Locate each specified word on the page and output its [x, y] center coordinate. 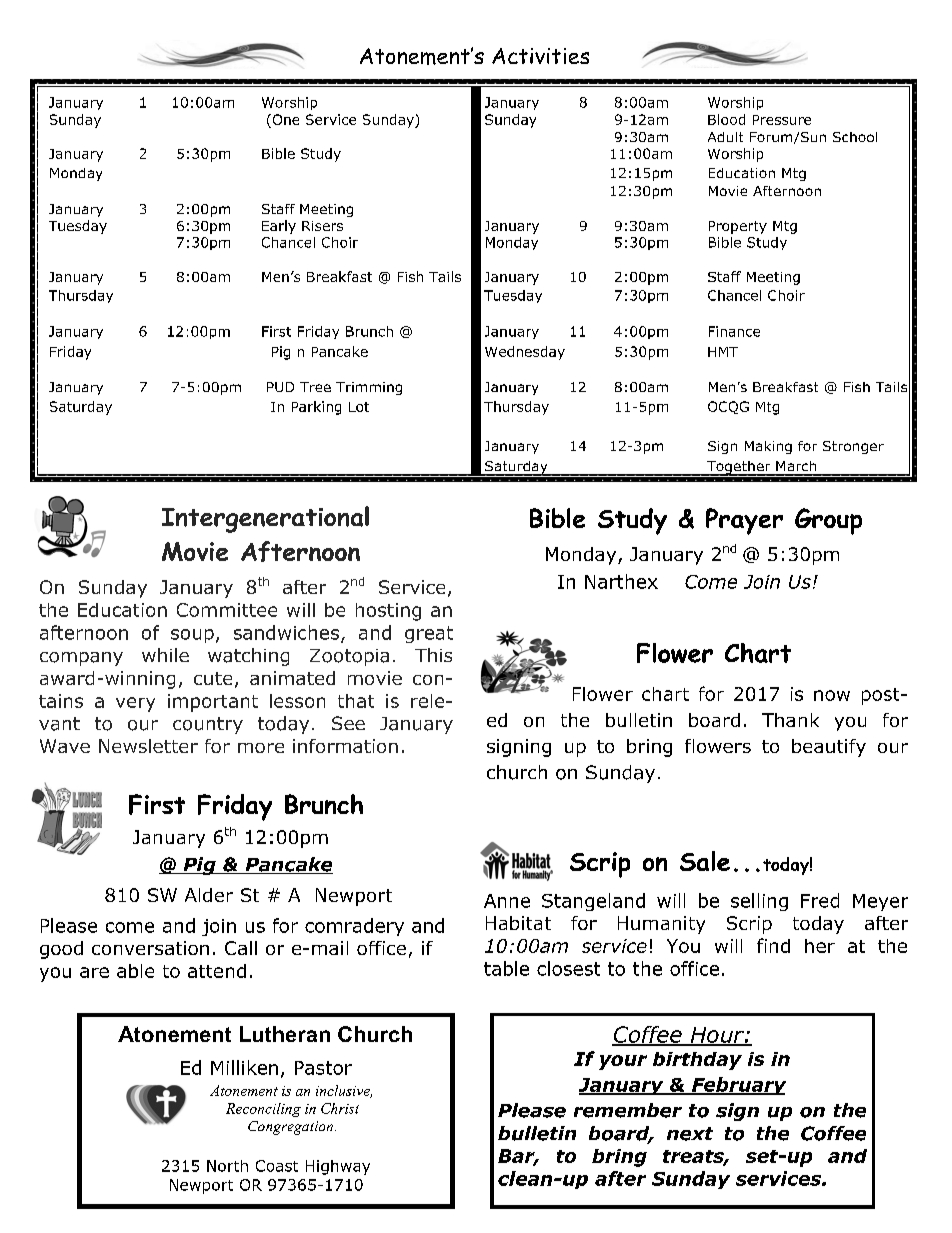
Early [279, 227]
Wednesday [525, 353]
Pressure [782, 120]
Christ [340, 1108]
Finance [734, 331]
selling [759, 902]
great [429, 634]
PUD [280, 387]
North [227, 1166]
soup [192, 636]
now [832, 695]
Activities [540, 56]
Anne [507, 901]
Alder [209, 895]
